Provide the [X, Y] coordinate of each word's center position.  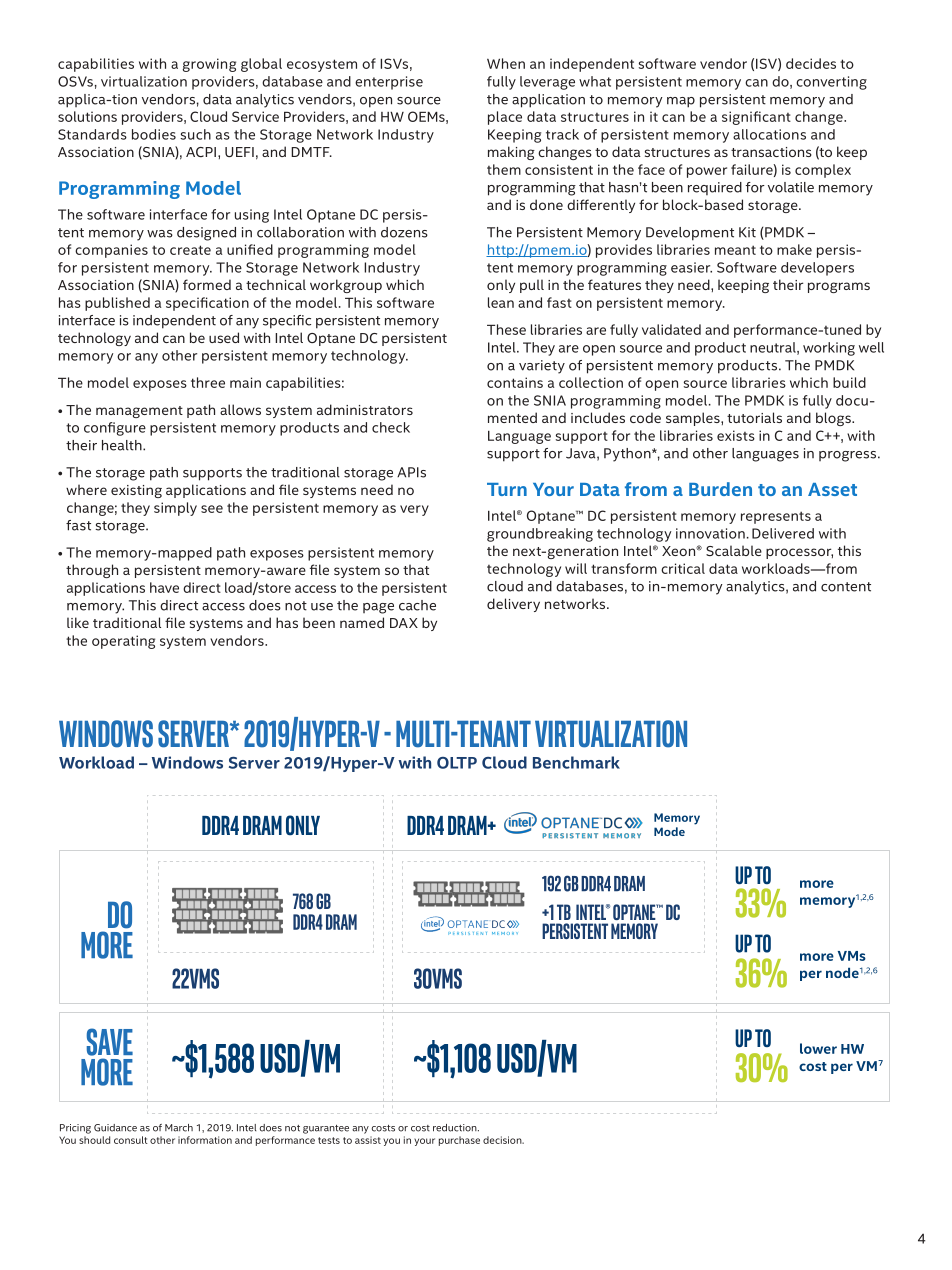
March [179, 1128]
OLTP [457, 763]
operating [123, 642]
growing [209, 65]
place [505, 118]
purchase [459, 1141]
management [139, 412]
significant [756, 118]
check [391, 427]
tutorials [754, 417]
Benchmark [576, 762]
